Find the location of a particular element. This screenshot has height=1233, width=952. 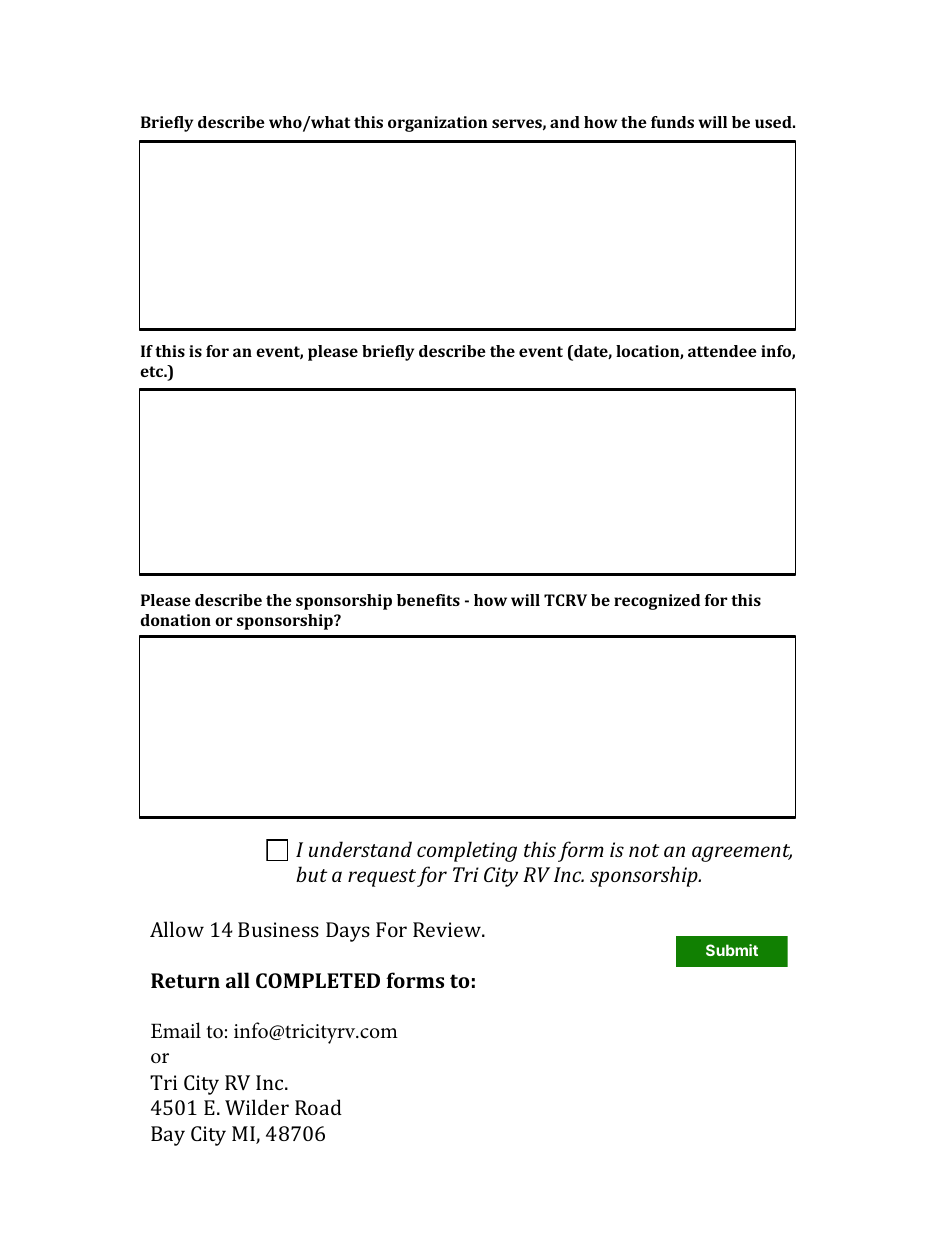

understand is located at coordinates (360, 849).
